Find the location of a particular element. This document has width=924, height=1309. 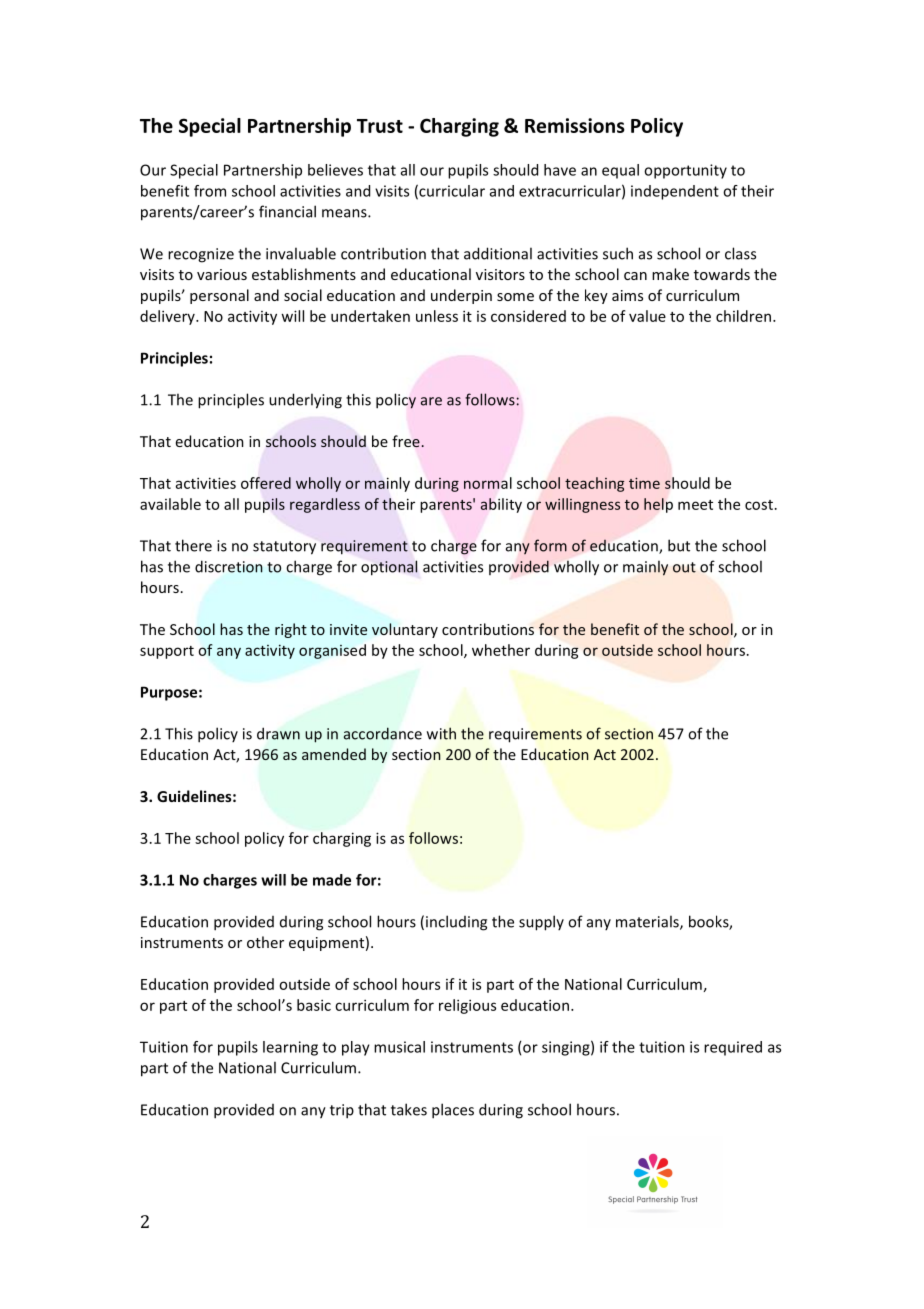

including is located at coordinates (456, 923).
